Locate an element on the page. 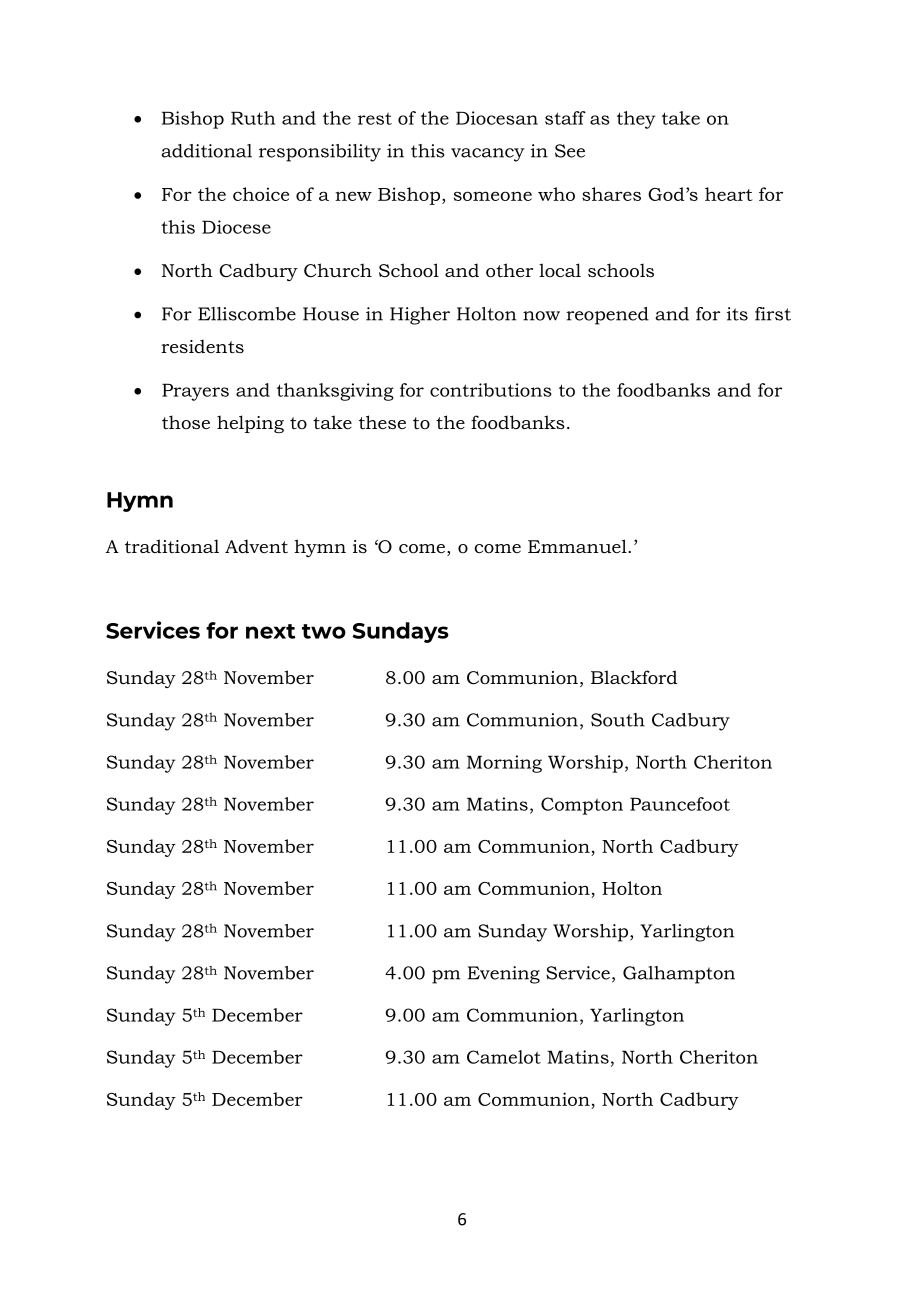 The width and height of the page is (924, 1308). vacancy is located at coordinates (488, 155).
